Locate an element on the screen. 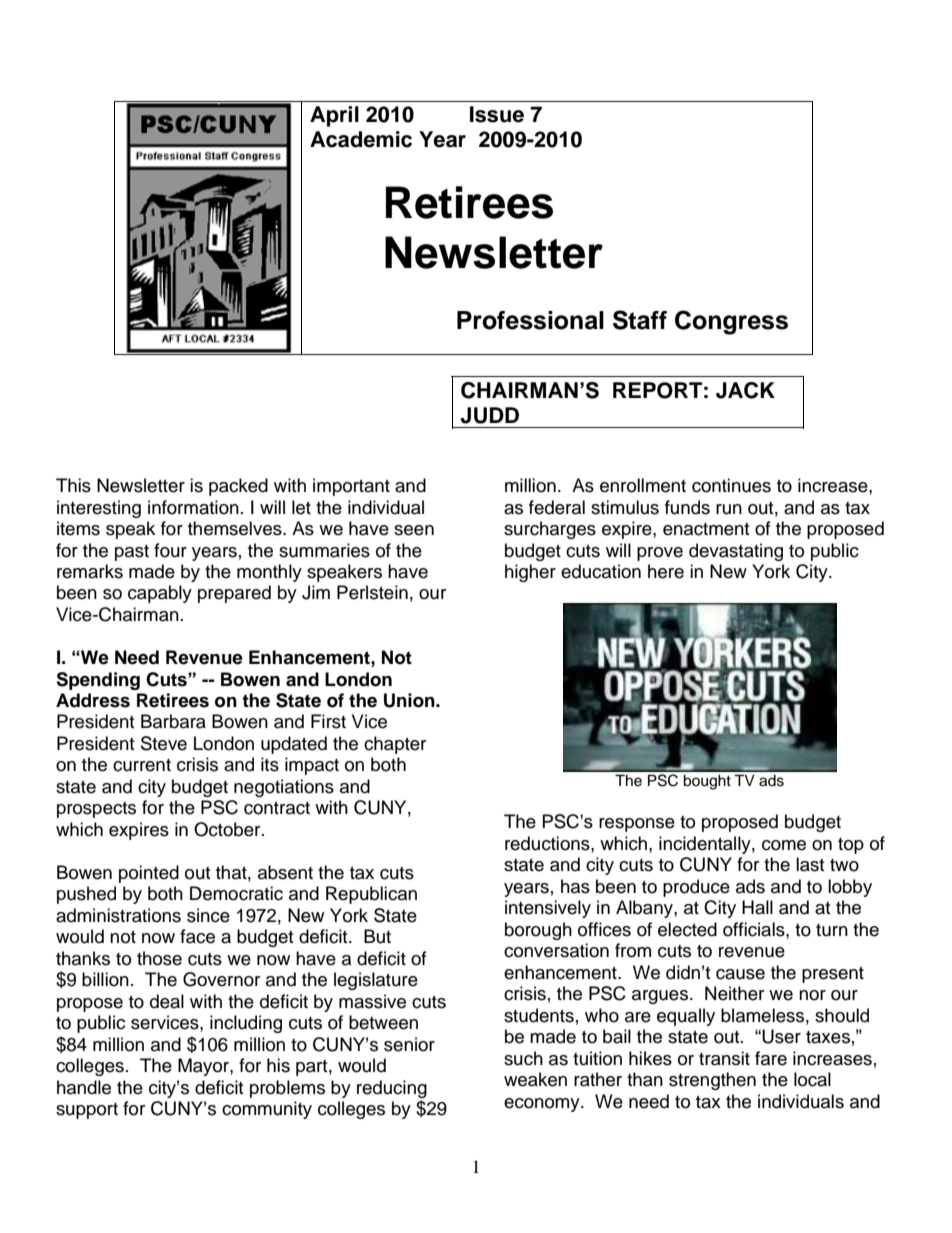 The width and height of the screenshot is (952, 1233). information is located at coordinates (193, 507).
